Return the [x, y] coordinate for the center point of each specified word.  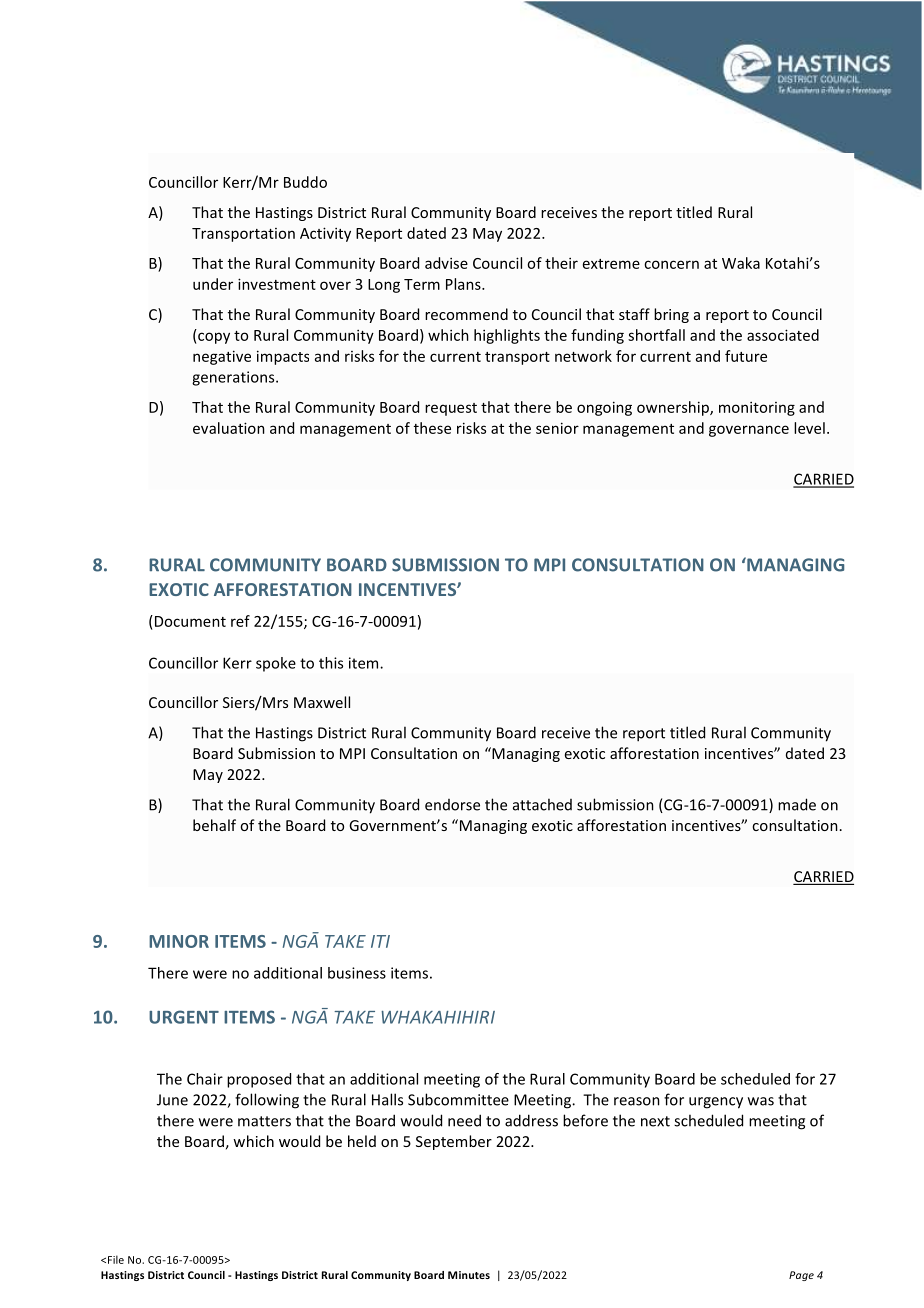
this [331, 663]
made [797, 804]
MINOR [179, 941]
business [357, 973]
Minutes [469, 1275]
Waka [741, 263]
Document [189, 621]
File [116, 1259]
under [213, 284]
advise [446, 263]
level [809, 428]
